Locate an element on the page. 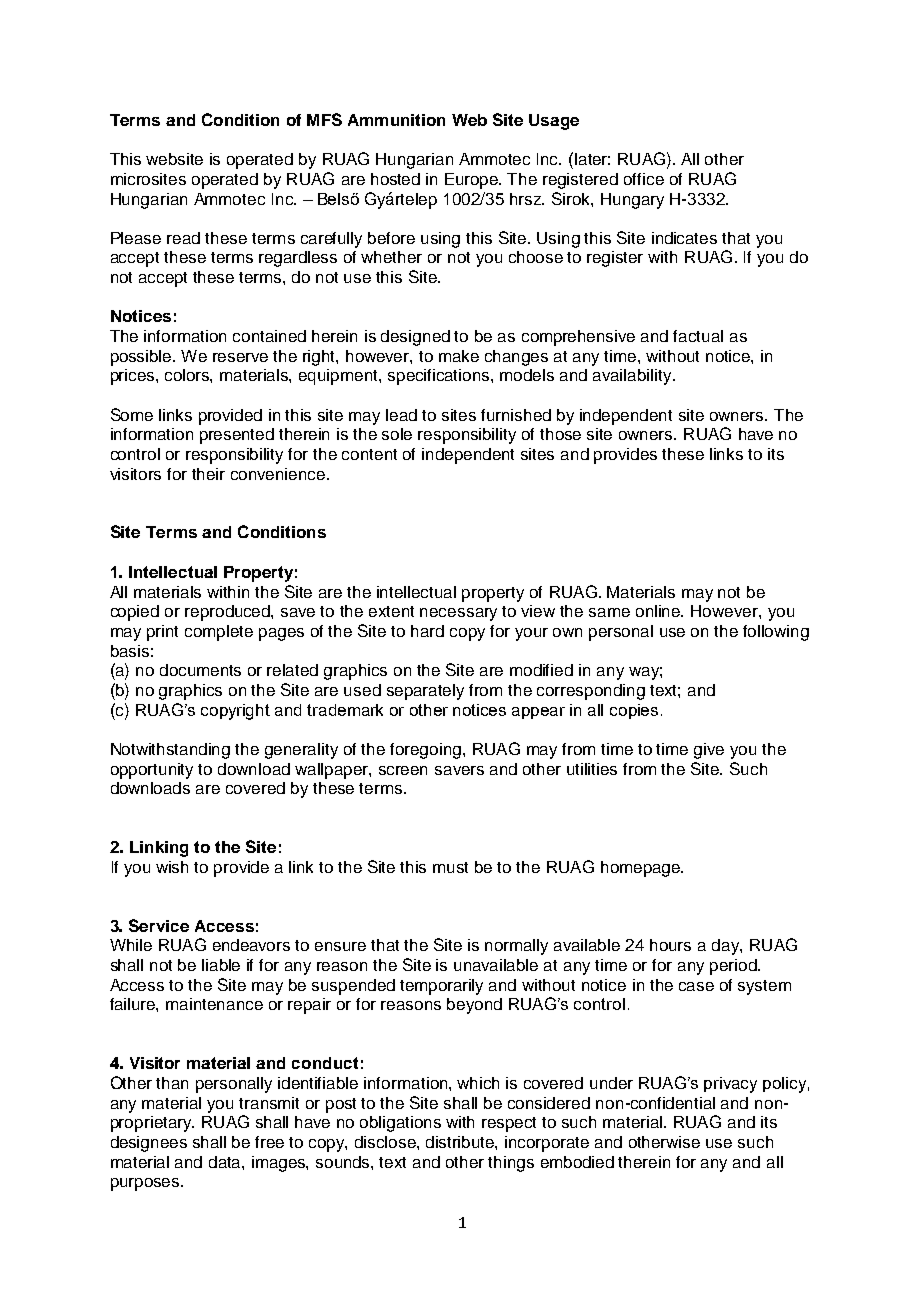 This page has width=924, height=1308. Europe is located at coordinates (473, 181).
